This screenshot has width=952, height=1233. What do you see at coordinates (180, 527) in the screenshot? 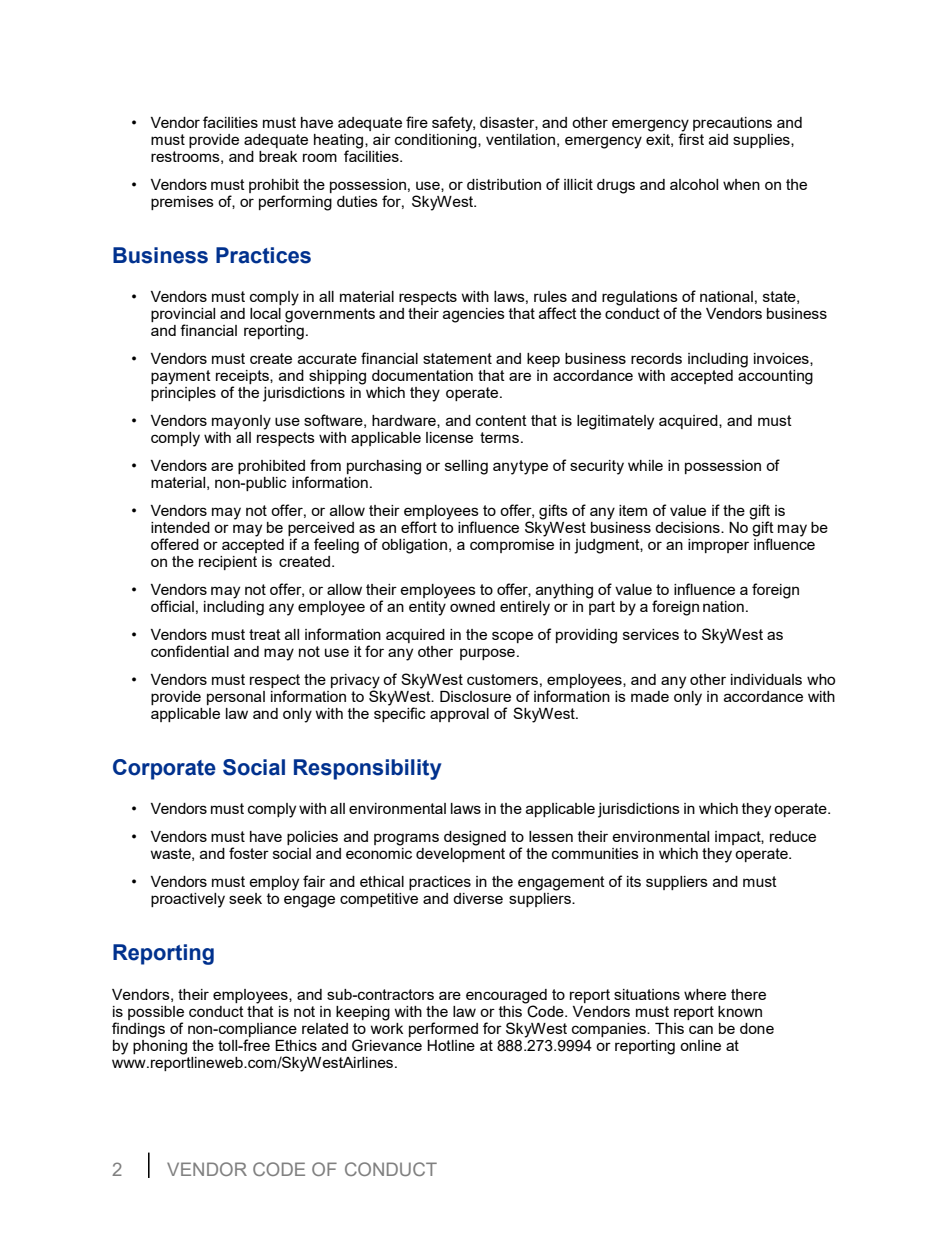
I see `intended` at bounding box center [180, 527].
